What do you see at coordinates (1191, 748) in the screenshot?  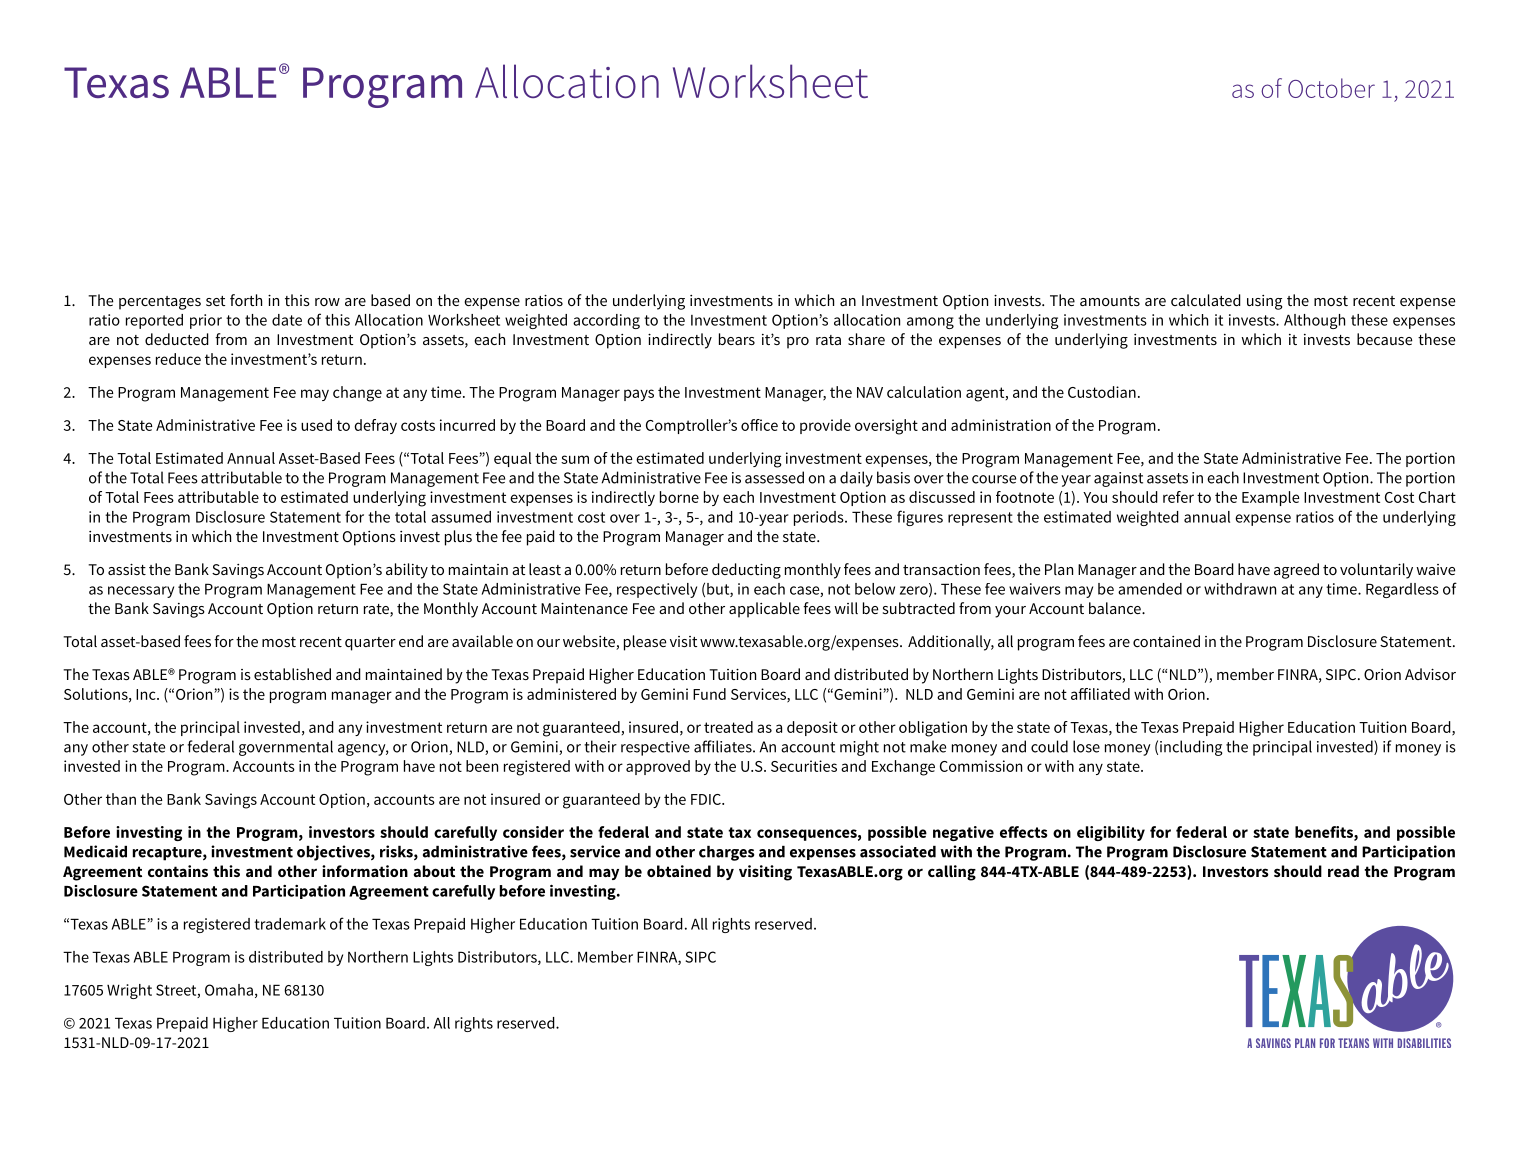 I see `including` at bounding box center [1191, 748].
